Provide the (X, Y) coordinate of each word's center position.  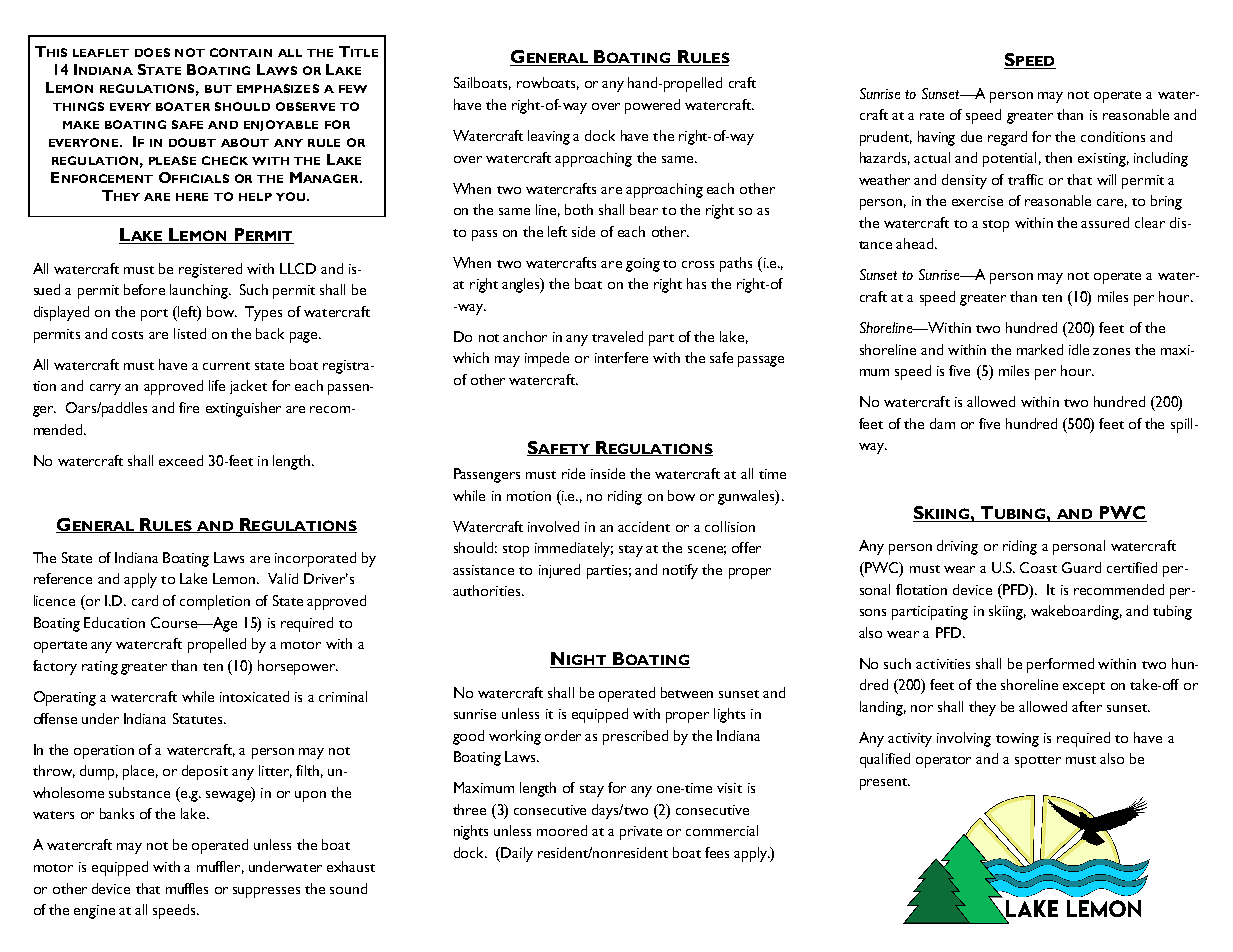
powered (652, 106)
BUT (218, 89)
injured (559, 571)
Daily (516, 854)
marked (1040, 349)
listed (190, 333)
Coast (1038, 567)
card (145, 600)
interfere (621, 357)
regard (1007, 138)
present (885, 784)
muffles (187, 888)
